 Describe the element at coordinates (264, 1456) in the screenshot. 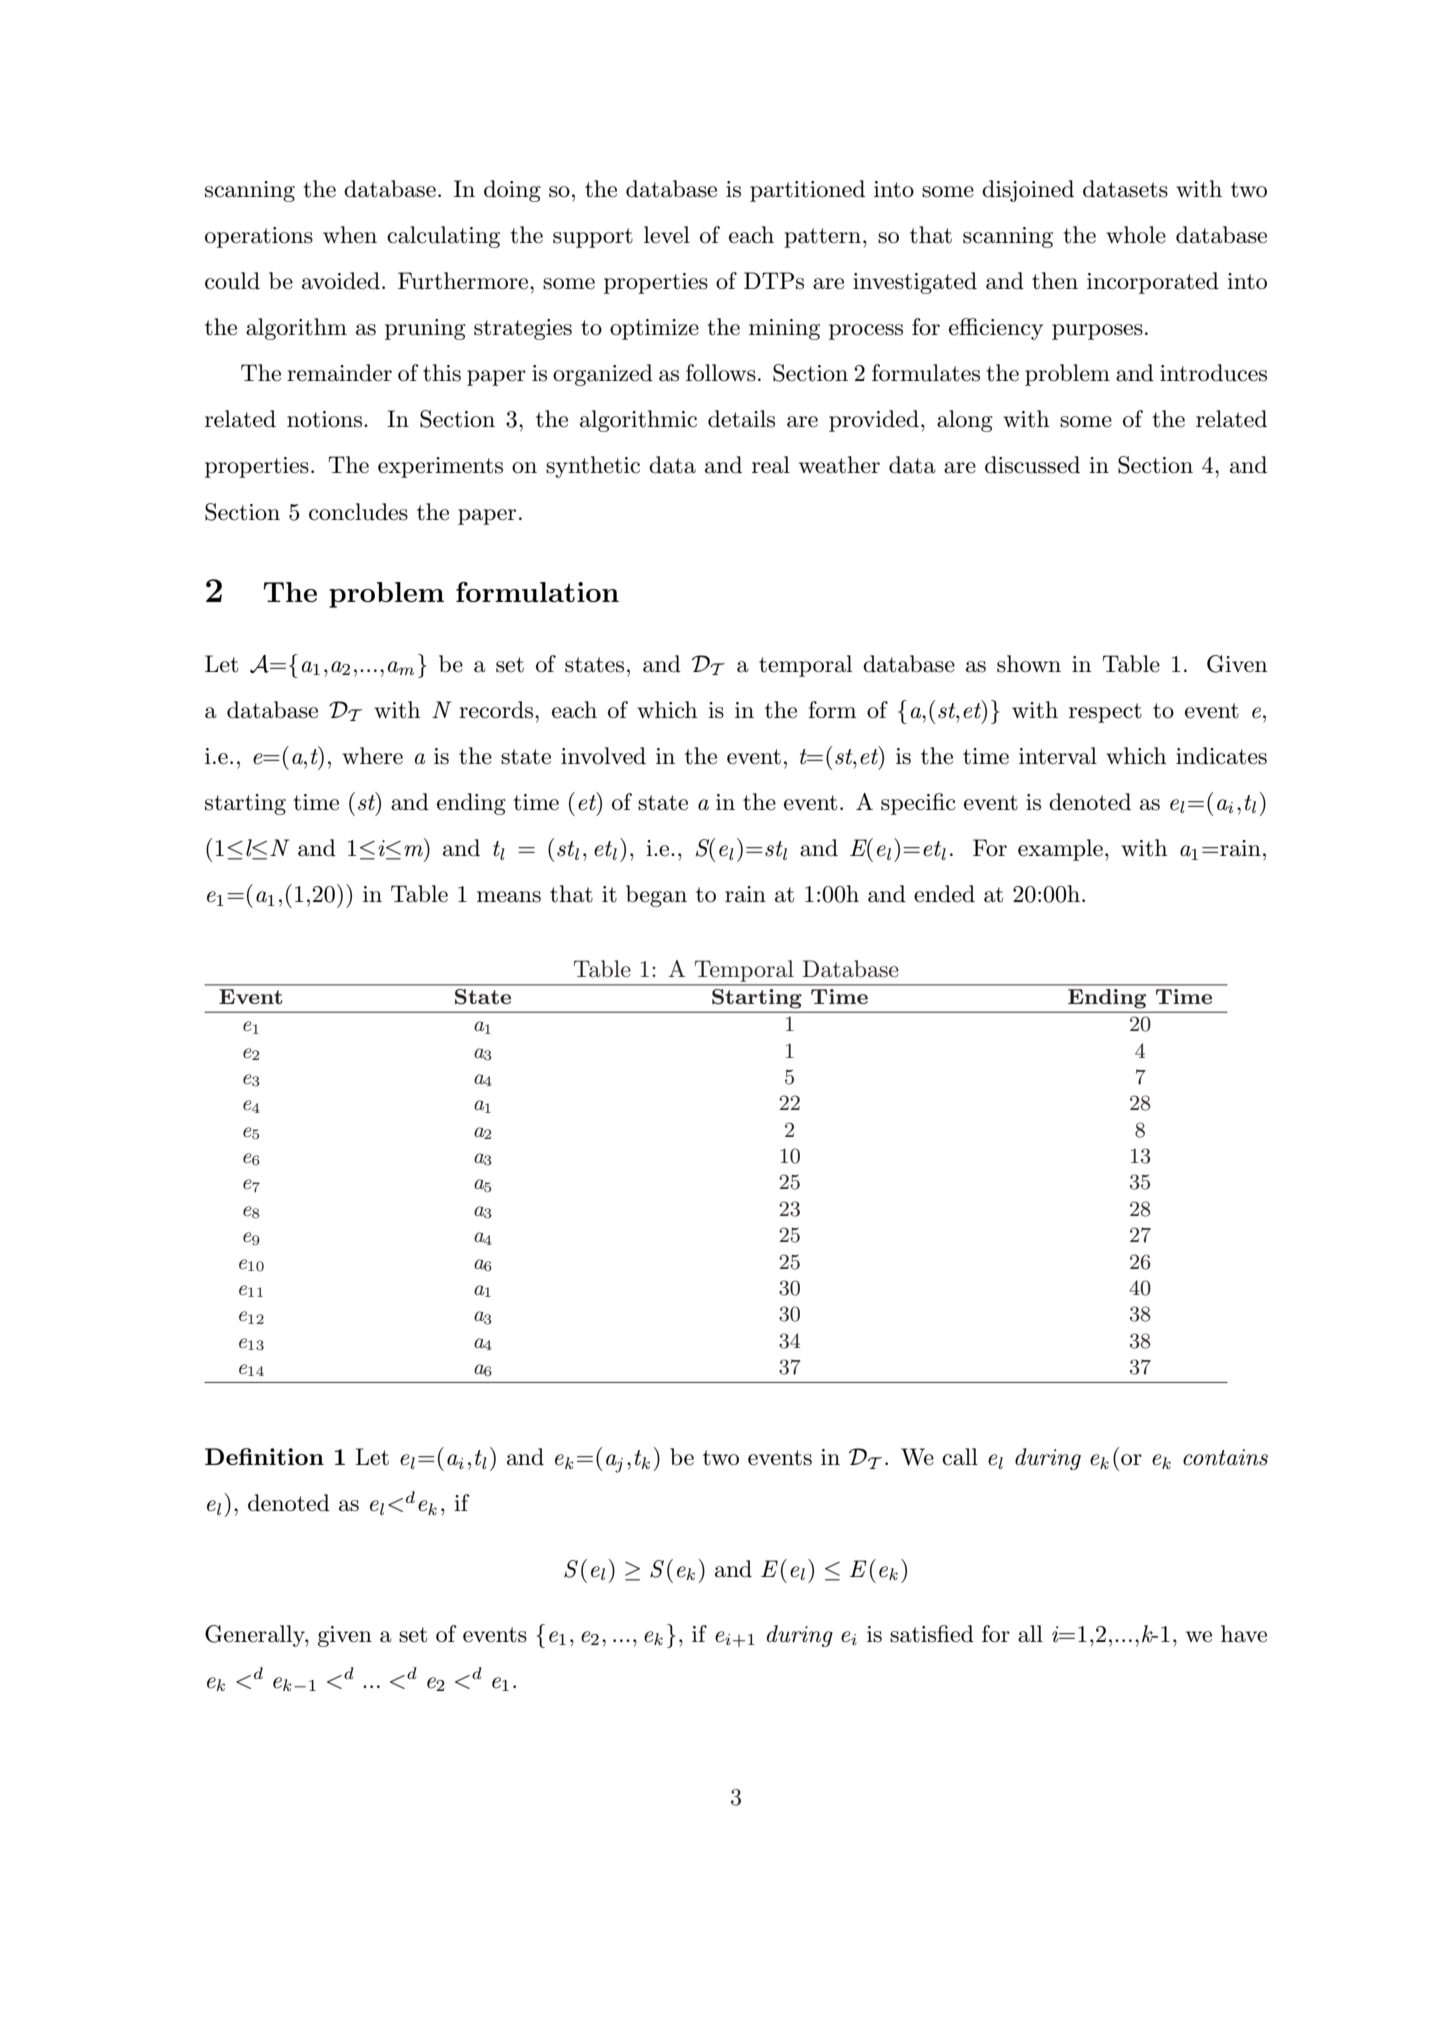

I see `Definition` at that location.
